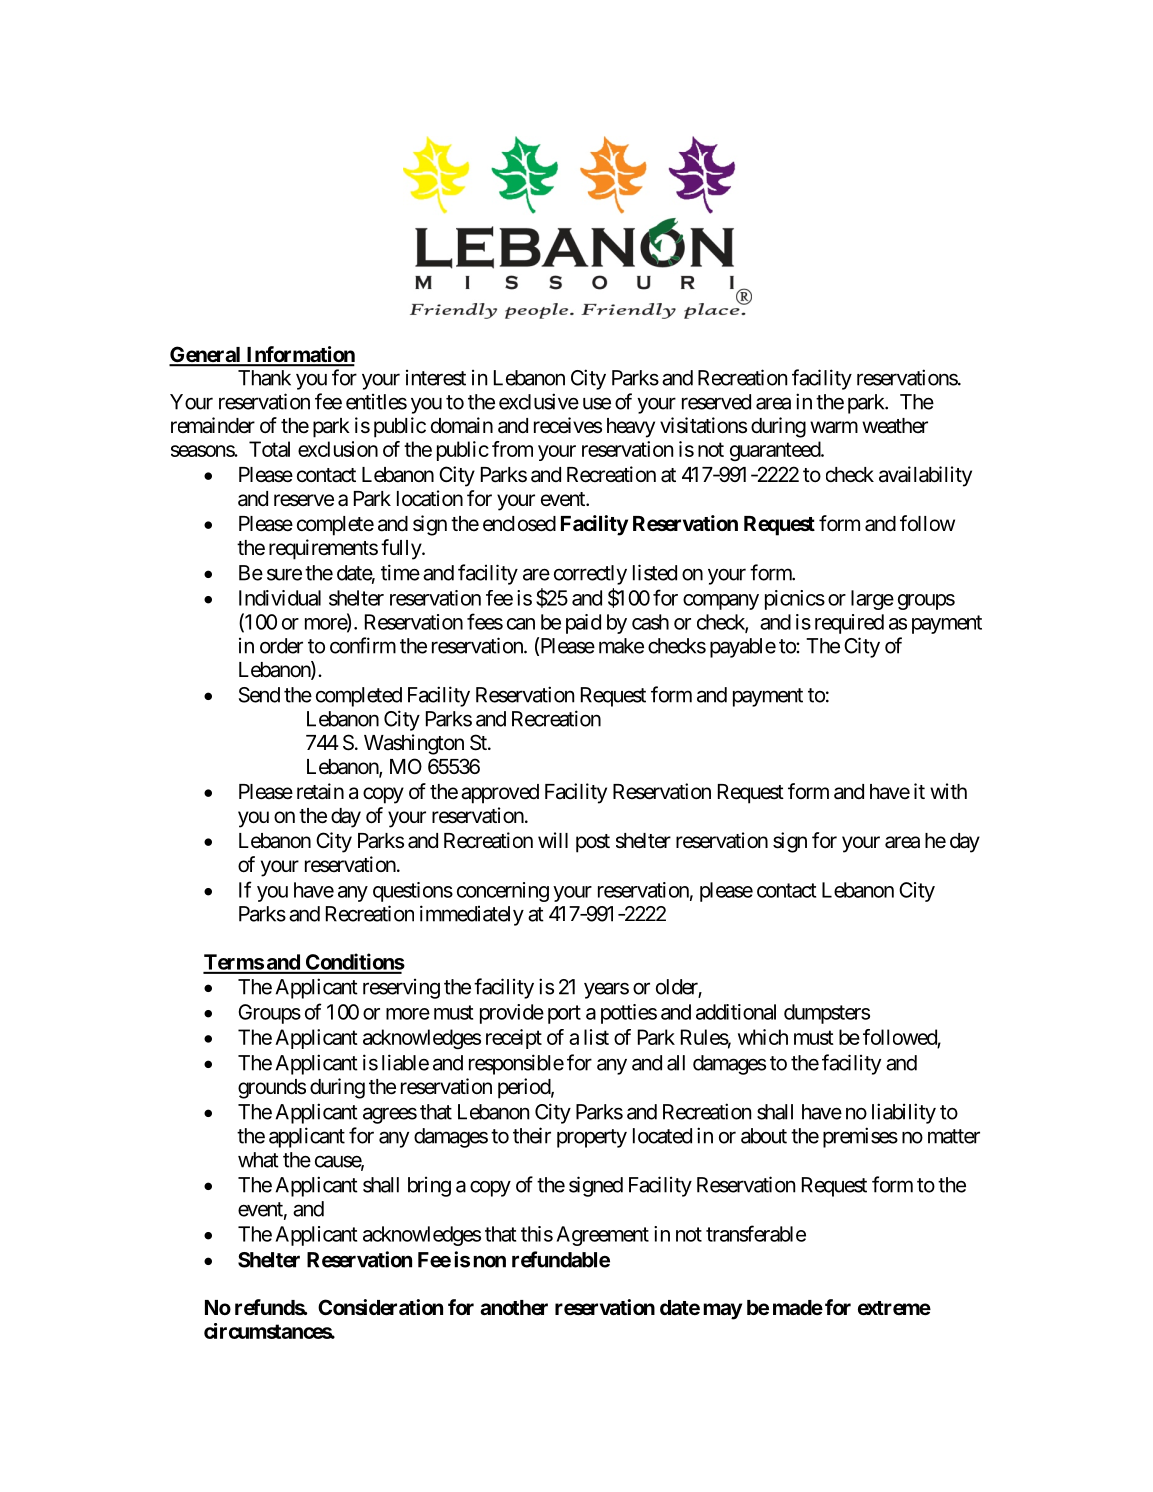 This screenshot has width=1153, height=1492. What do you see at coordinates (539, 401) in the screenshot?
I see `exclusive` at bounding box center [539, 401].
